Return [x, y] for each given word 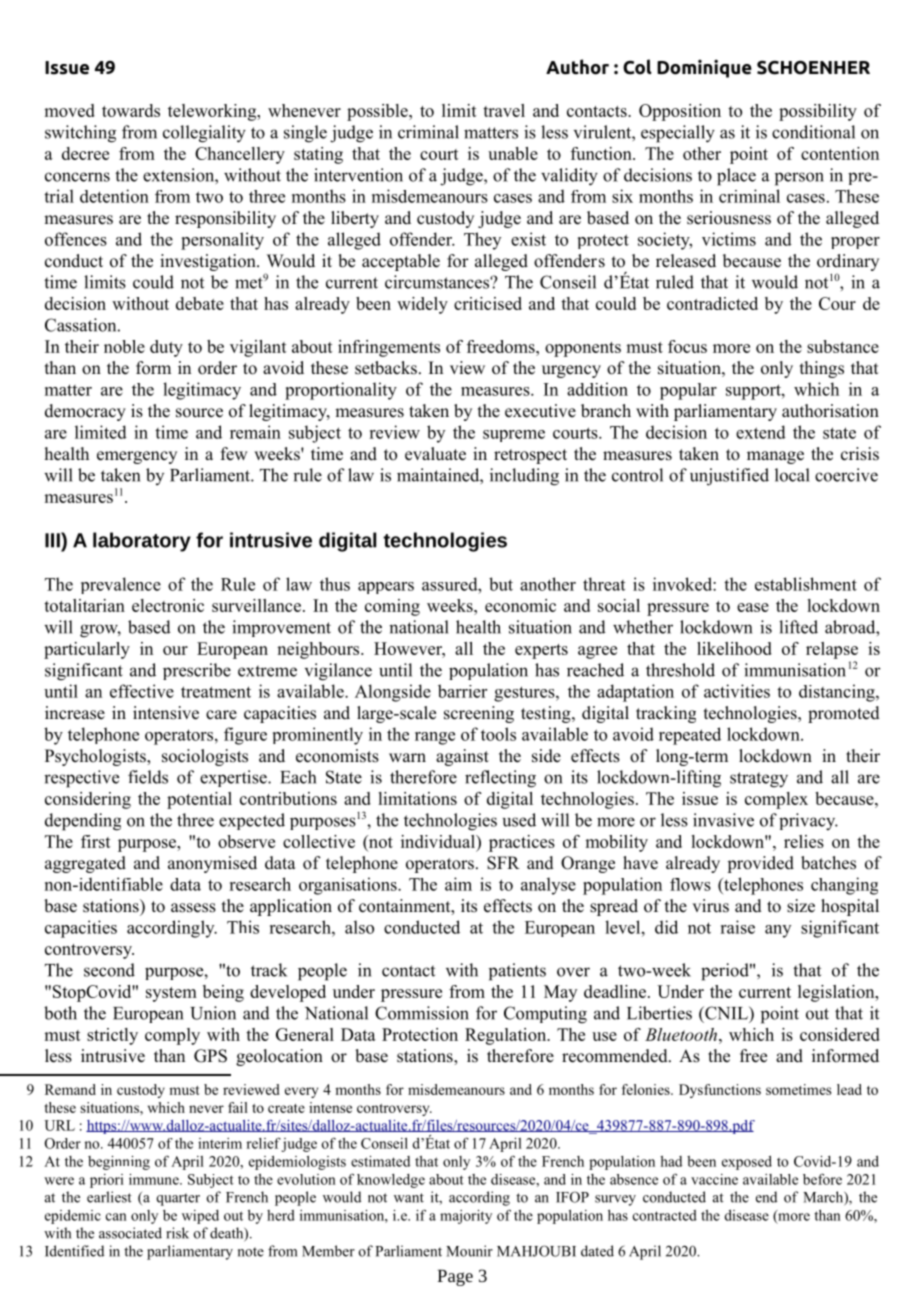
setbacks [386, 368]
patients [517, 972]
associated [130, 1233]
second [109, 970]
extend [761, 432]
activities [737, 691]
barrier [462, 691]
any [778, 931]
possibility [818, 112]
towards [131, 110]
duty [166, 348]
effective [142, 691]
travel [504, 110]
